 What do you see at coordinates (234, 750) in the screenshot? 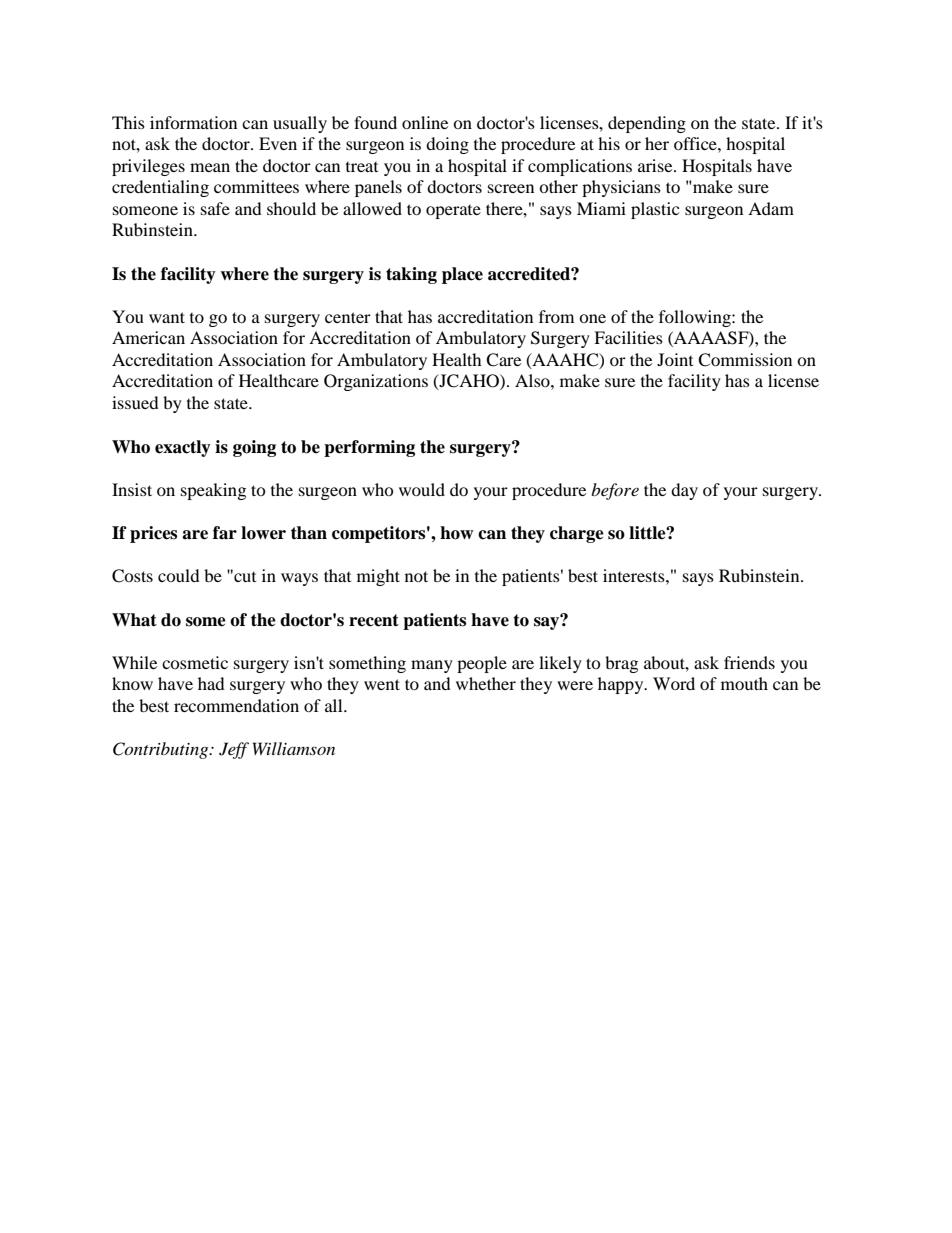
I see `Jeff` at bounding box center [234, 750].
